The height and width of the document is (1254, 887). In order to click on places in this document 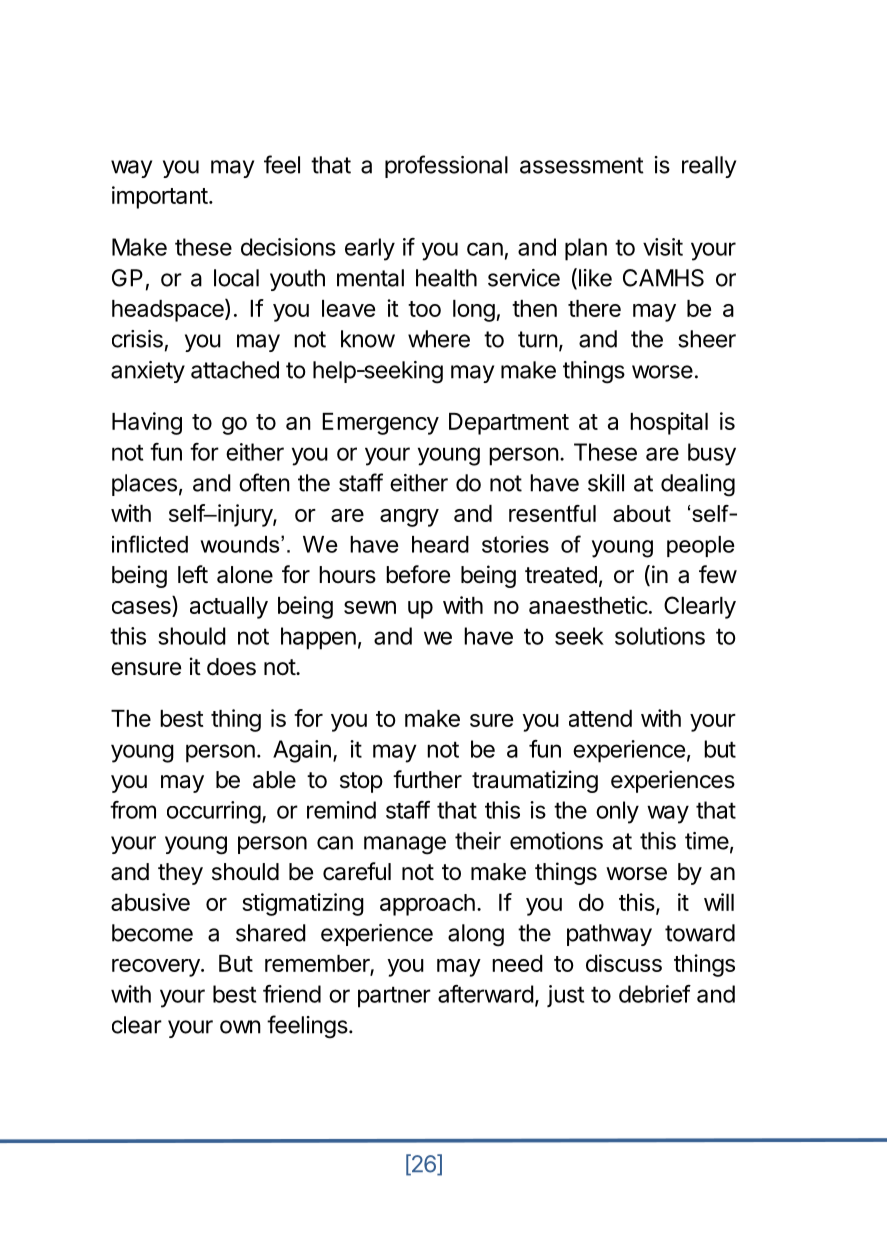, I will do `click(144, 485)`.
